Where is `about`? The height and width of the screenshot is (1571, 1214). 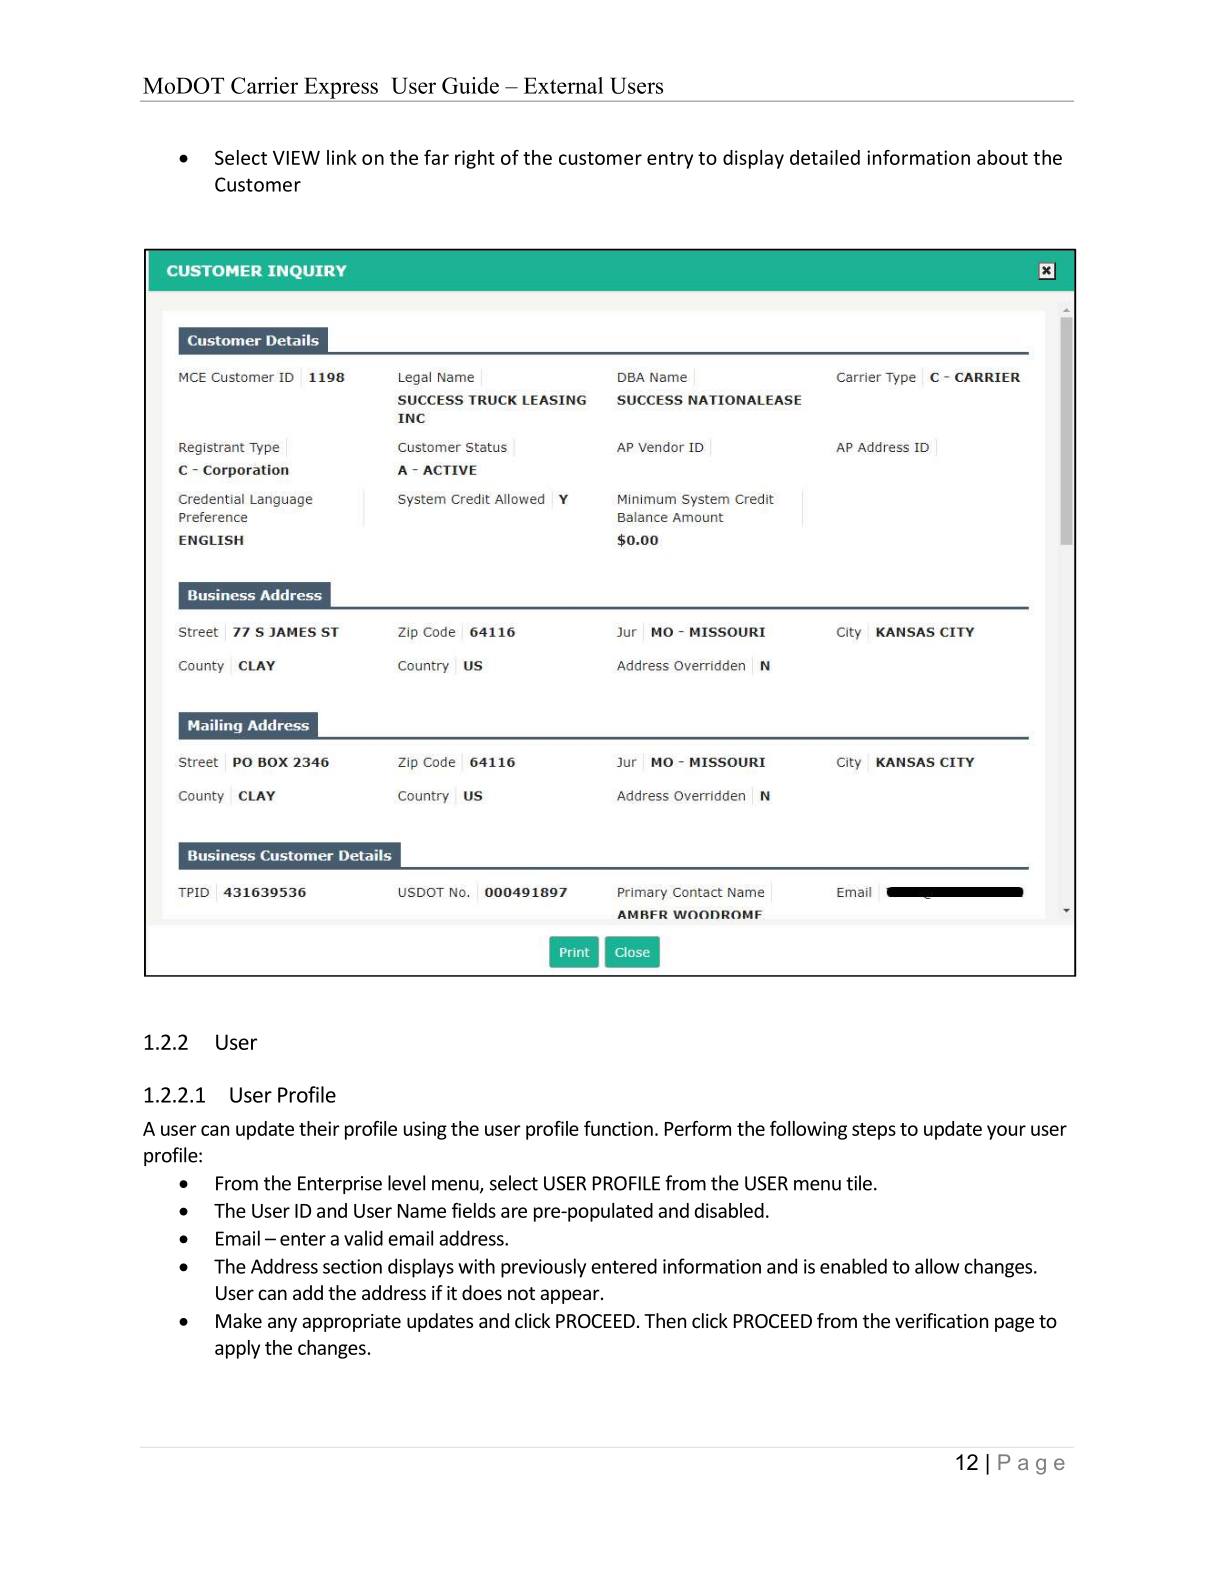
about is located at coordinates (1002, 157).
